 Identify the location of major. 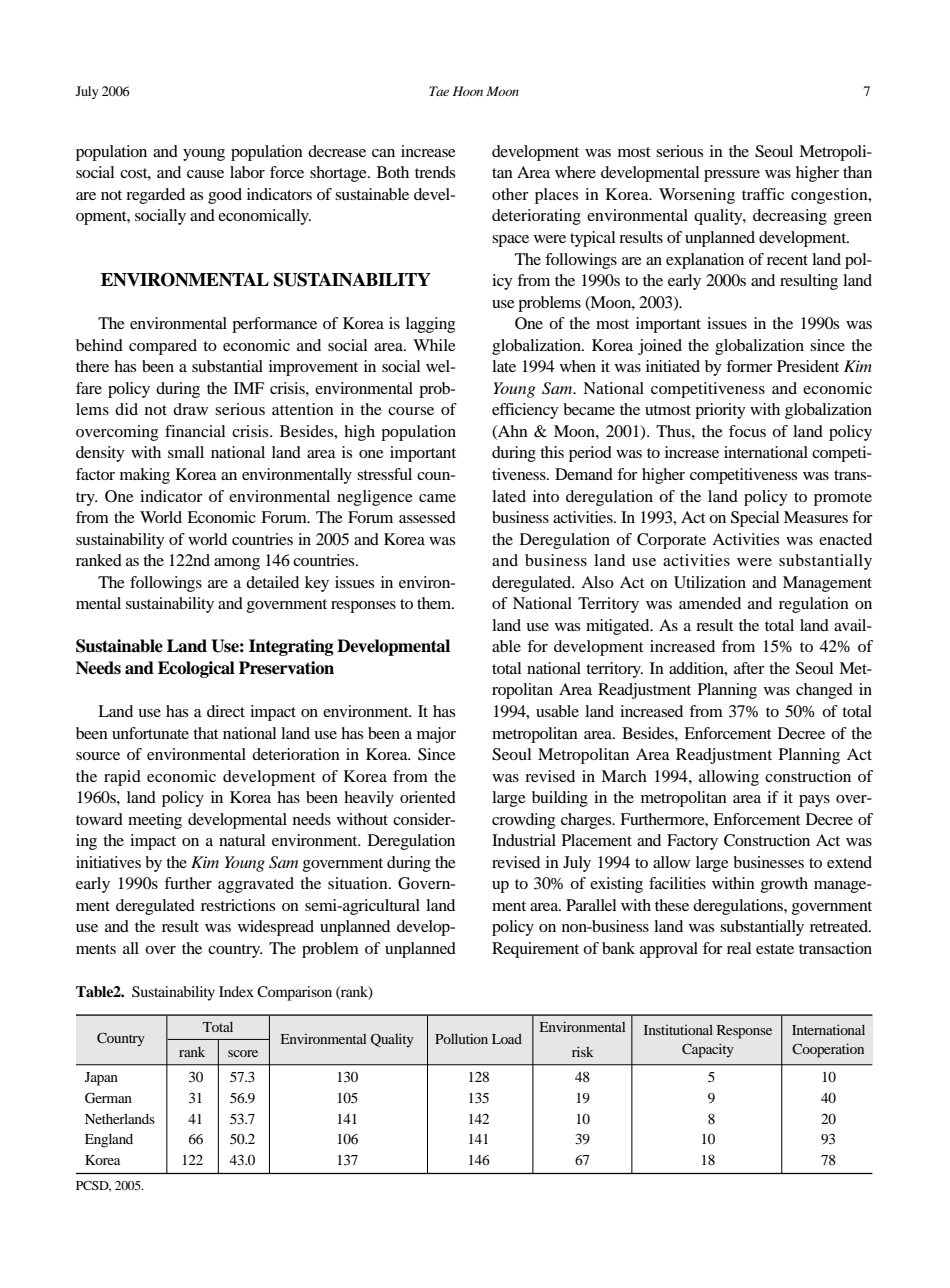
(436, 735).
